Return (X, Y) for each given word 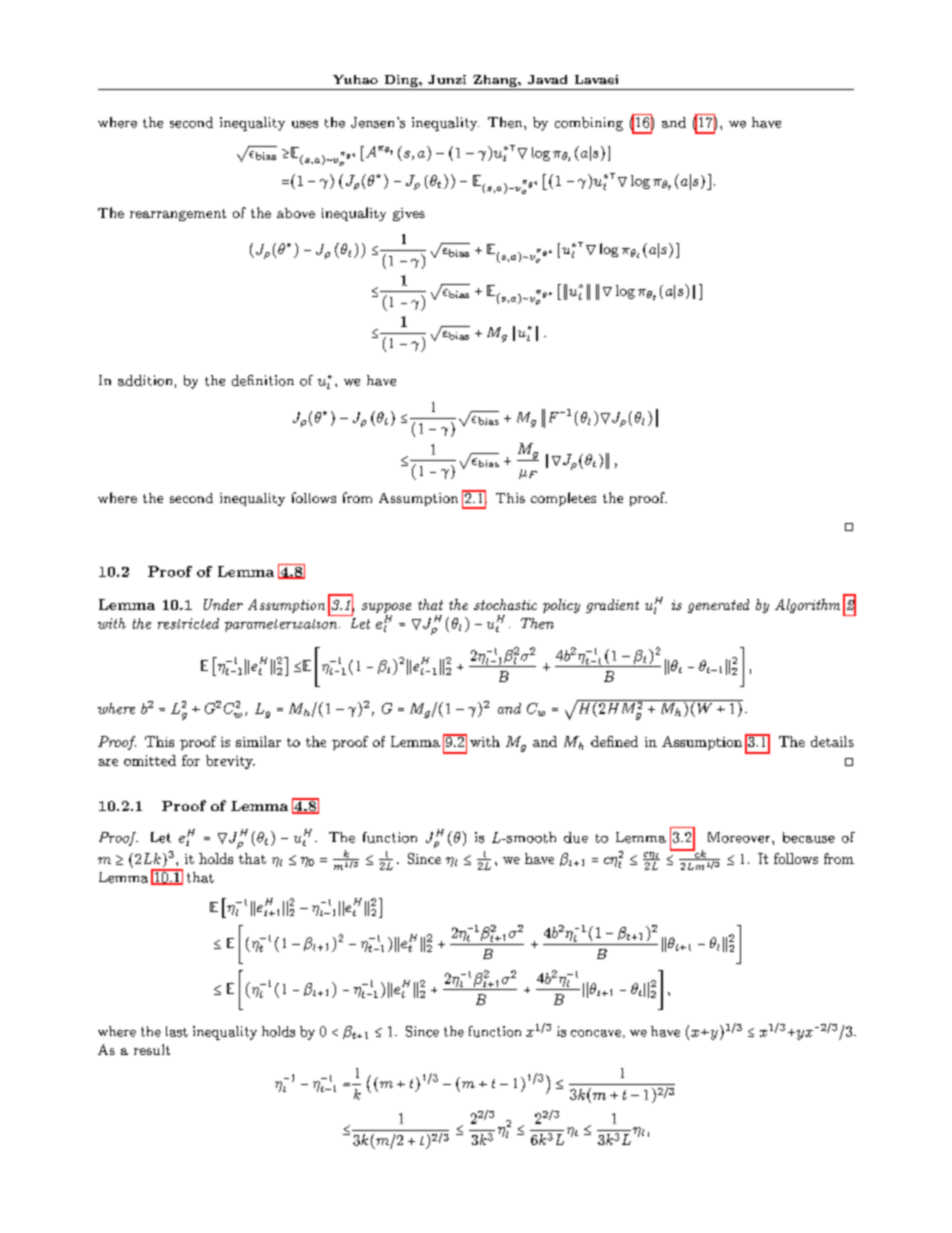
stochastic (505, 604)
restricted (188, 623)
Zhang (496, 81)
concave (596, 1033)
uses (305, 124)
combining (589, 124)
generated (718, 606)
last (177, 1031)
